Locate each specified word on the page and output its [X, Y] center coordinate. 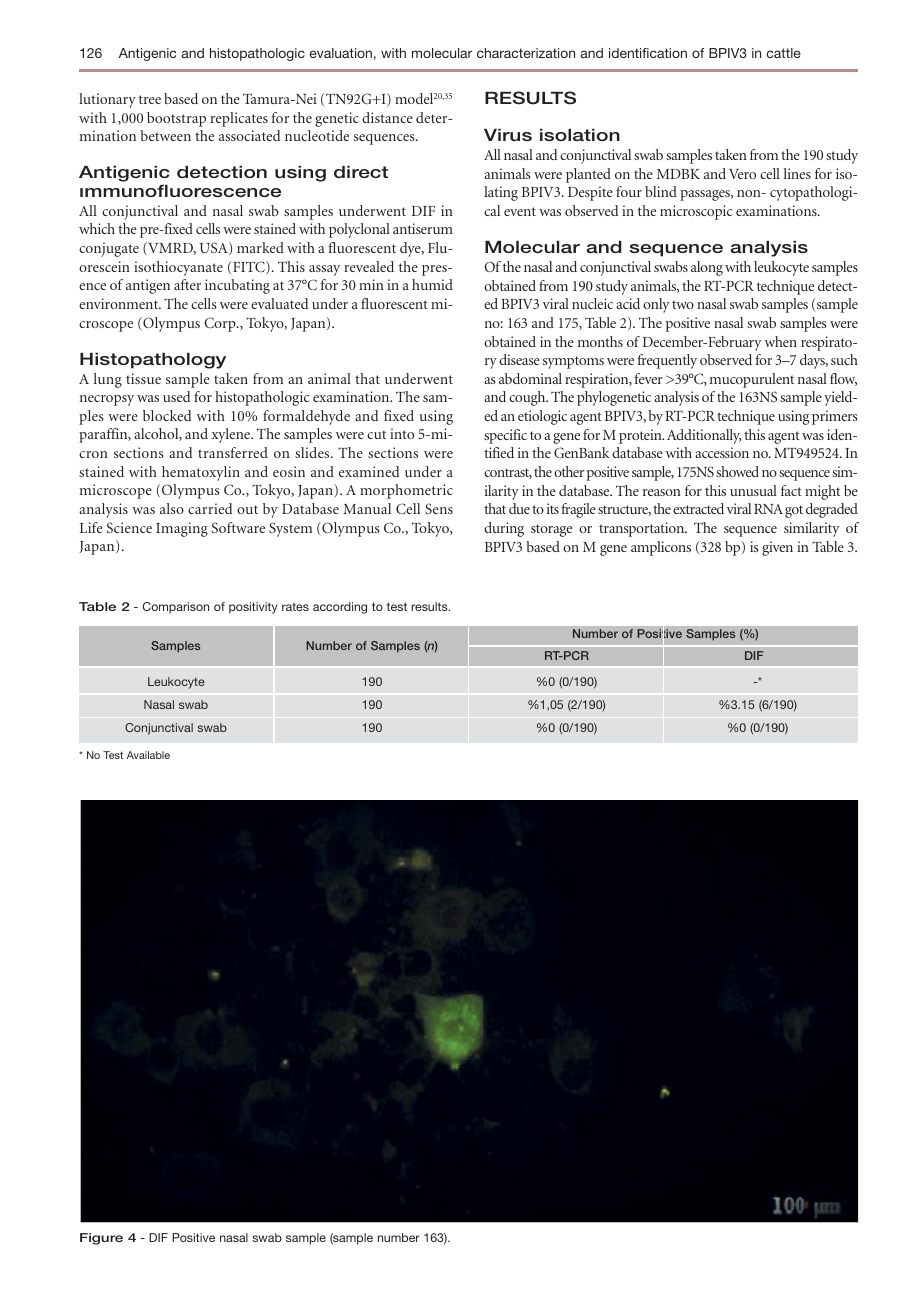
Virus [508, 135]
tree [150, 99]
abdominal [530, 378]
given [777, 548]
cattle [784, 53]
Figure [101, 1239]
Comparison [176, 608]
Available [148, 755]
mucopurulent [752, 380]
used [176, 396]
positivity [253, 608]
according [340, 608]
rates [295, 607]
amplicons [661, 548]
